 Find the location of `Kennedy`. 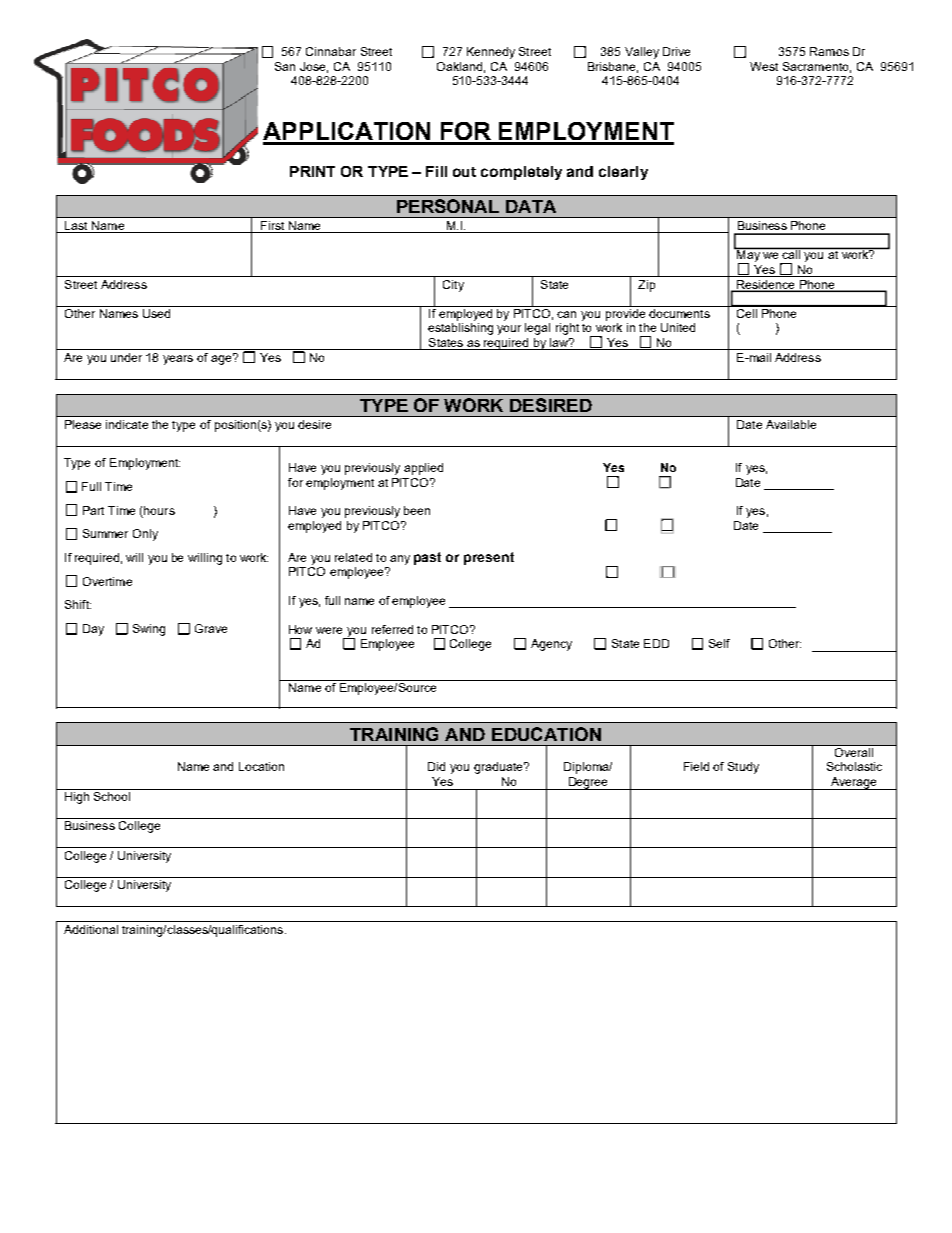

Kennedy is located at coordinates (491, 53).
